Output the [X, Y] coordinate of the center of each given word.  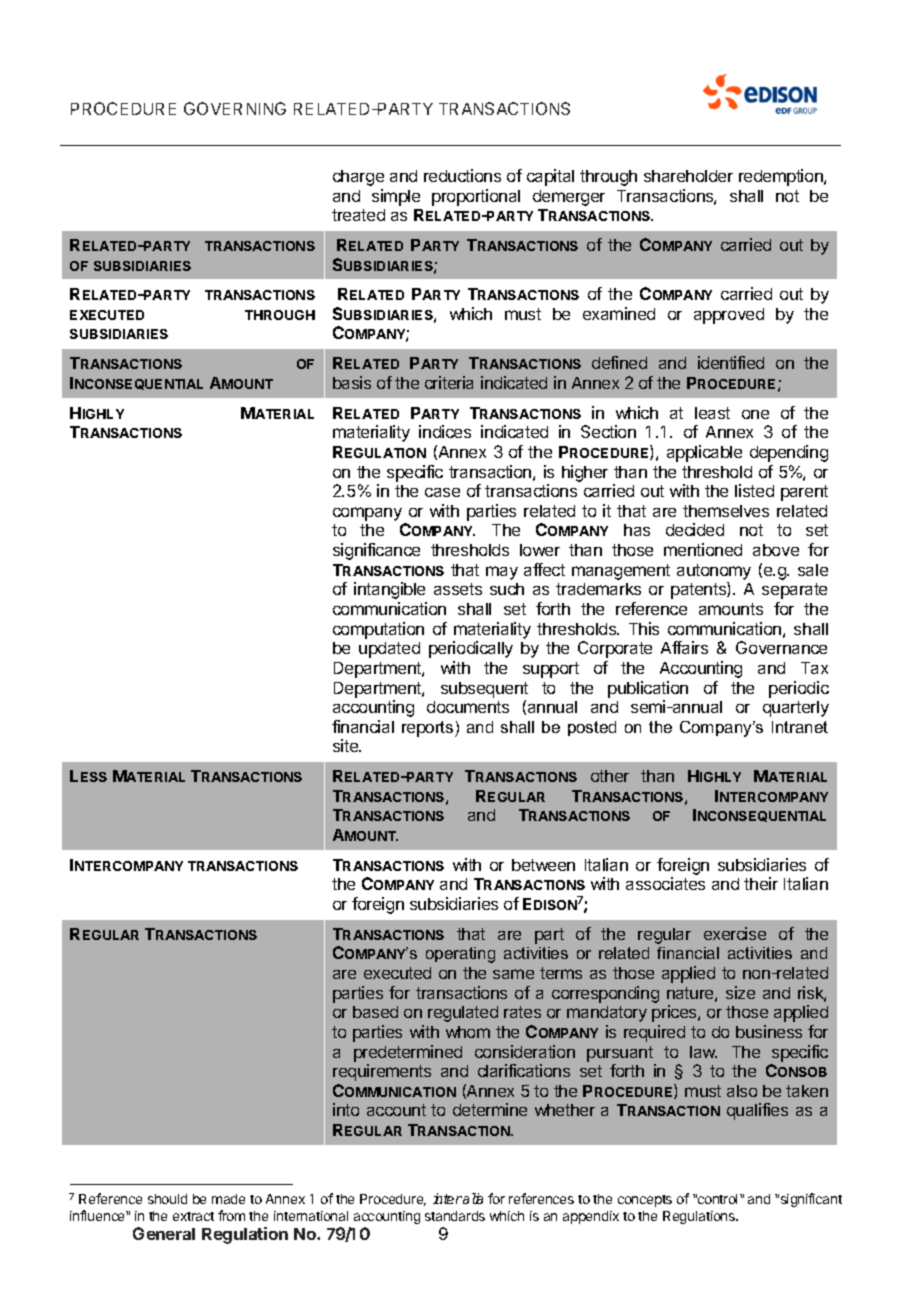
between [543, 865]
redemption [782, 177]
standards [455, 1216]
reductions [462, 175]
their [761, 883]
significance [376, 551]
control [718, 1199]
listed [754, 490]
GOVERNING [235, 108]
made [228, 1199]
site [347, 745]
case [442, 492]
